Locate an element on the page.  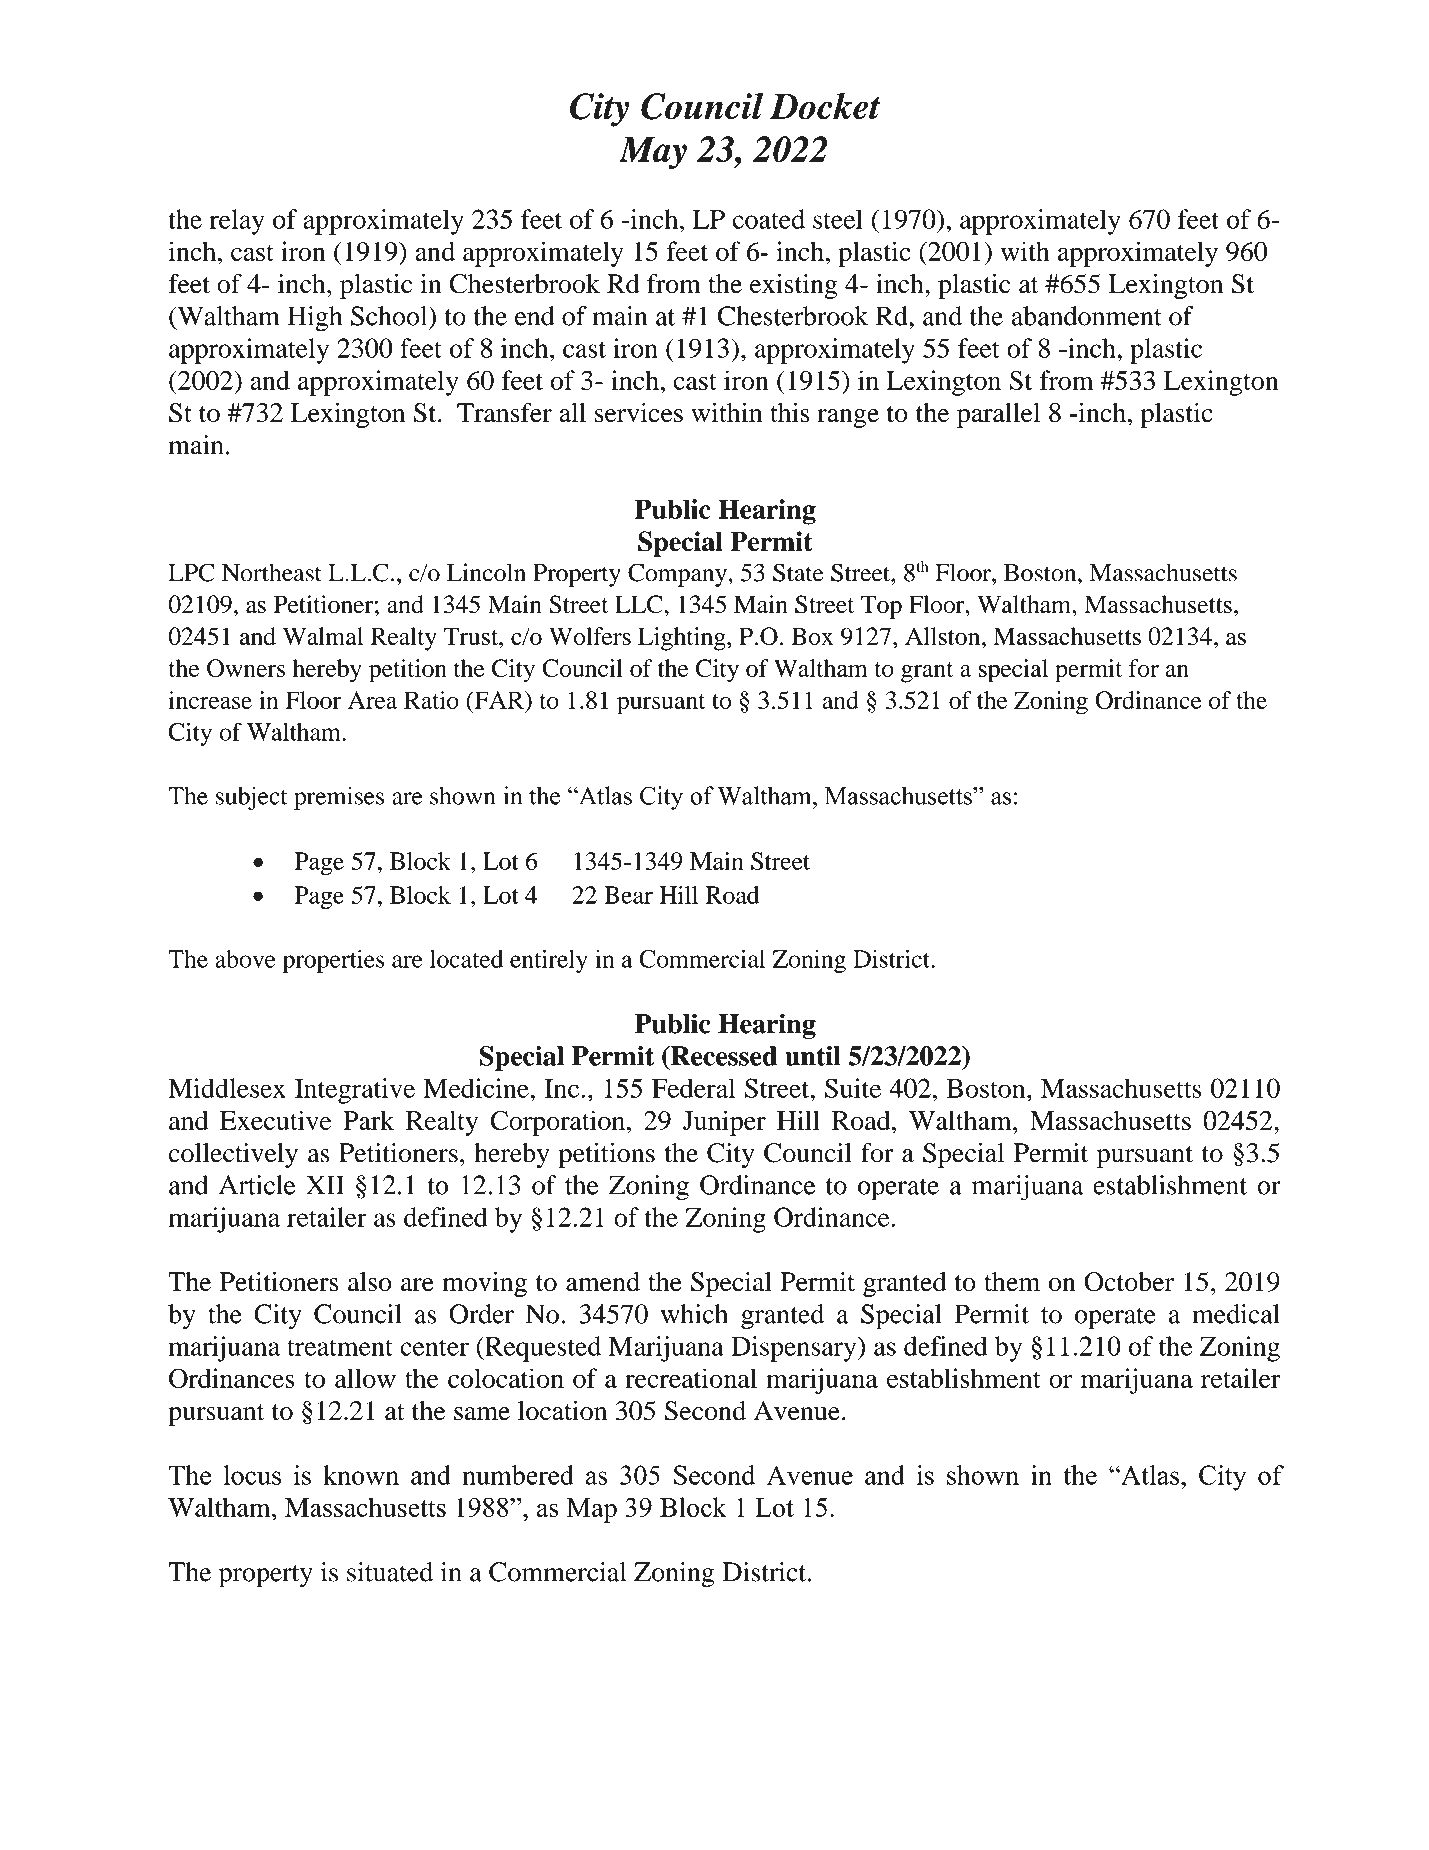
Northeast is located at coordinates (272, 572).
